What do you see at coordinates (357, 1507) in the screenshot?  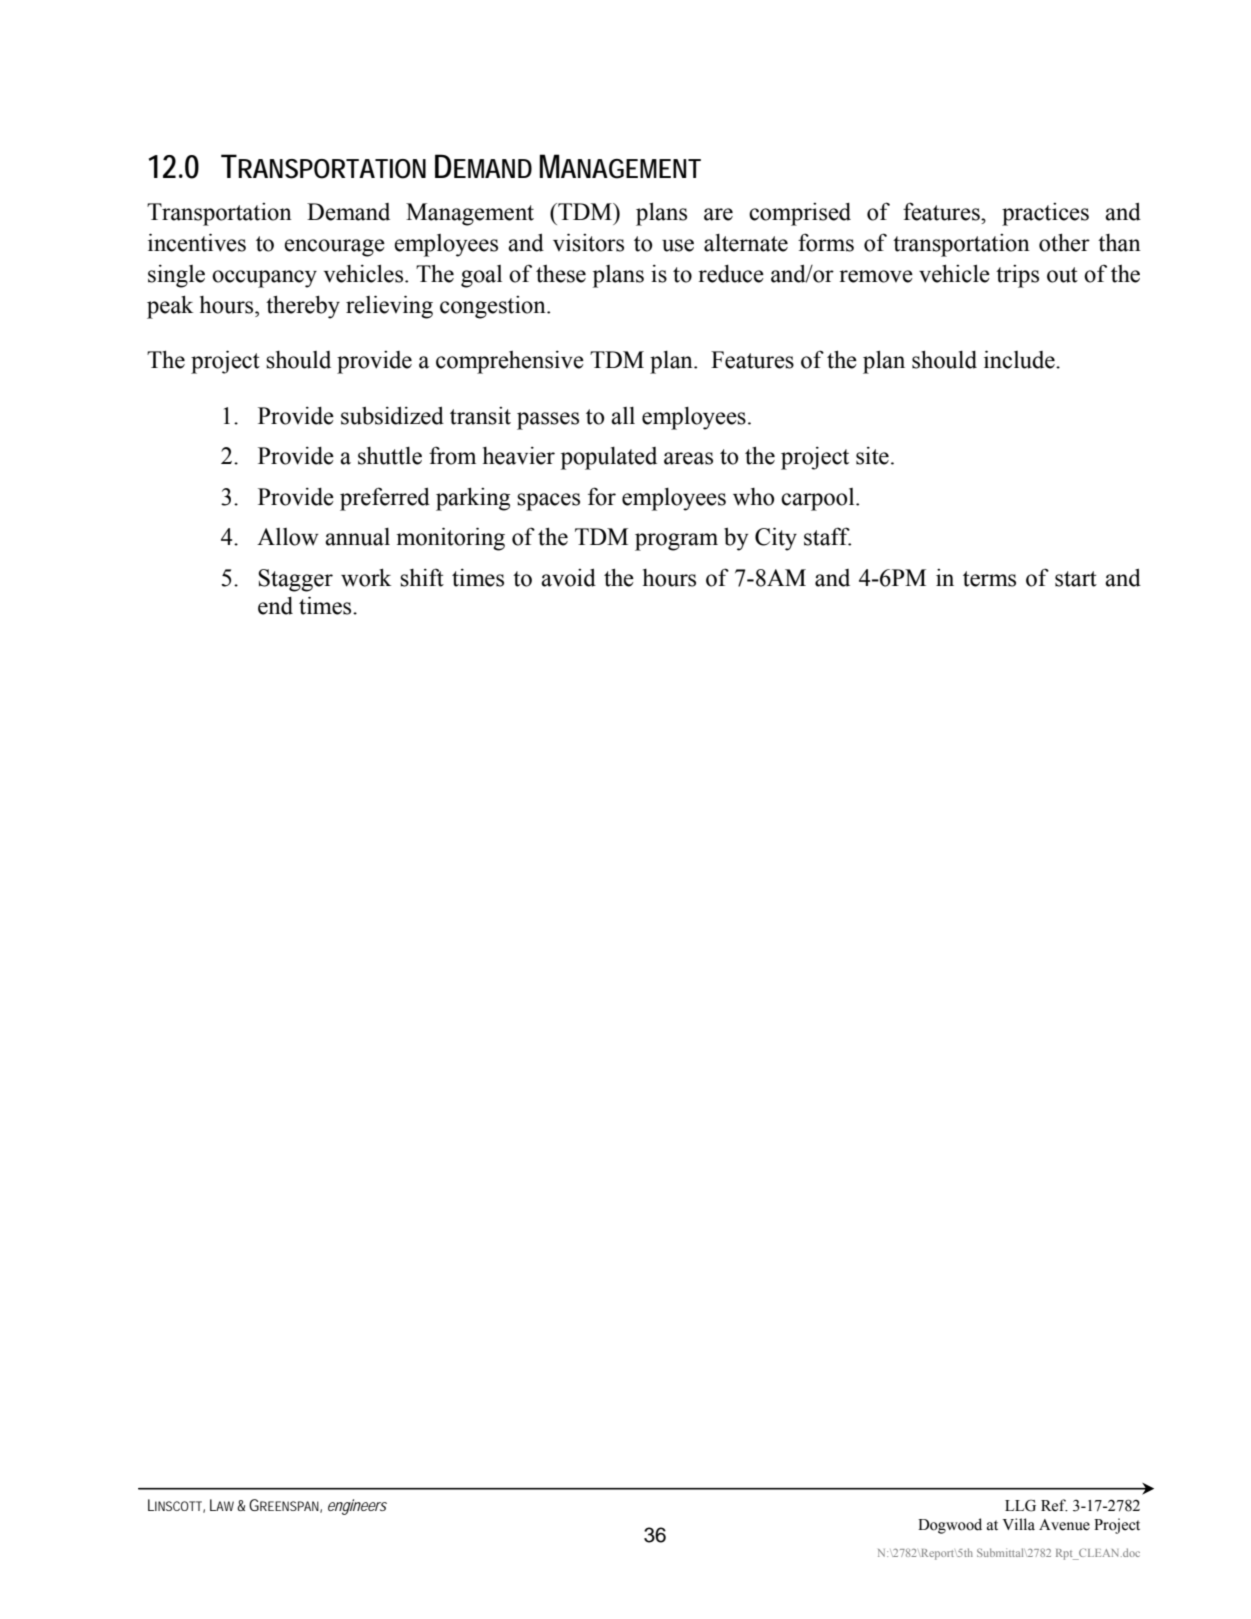 I see `engineers` at bounding box center [357, 1507].
